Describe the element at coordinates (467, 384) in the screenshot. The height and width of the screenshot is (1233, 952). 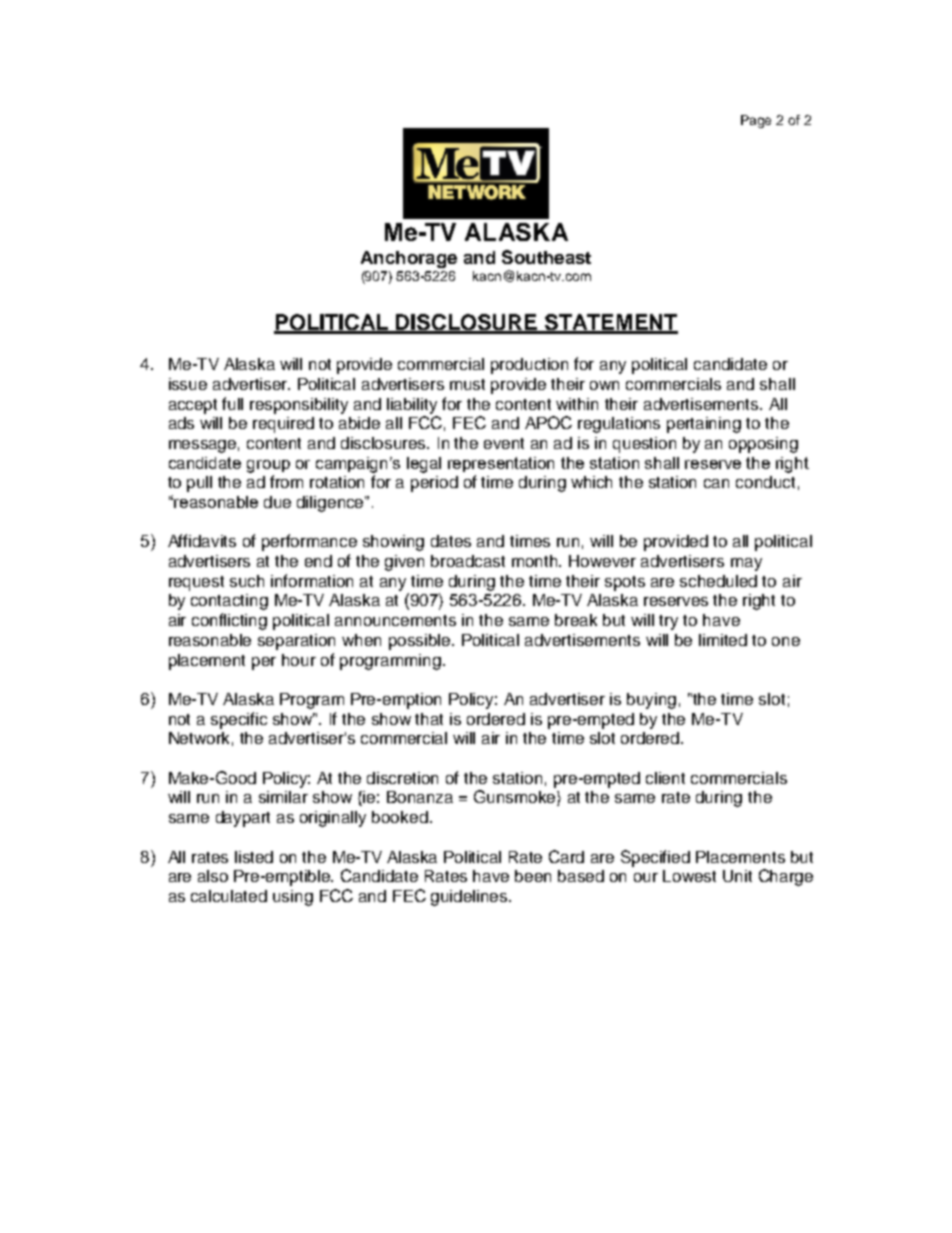
I see `must` at that location.
